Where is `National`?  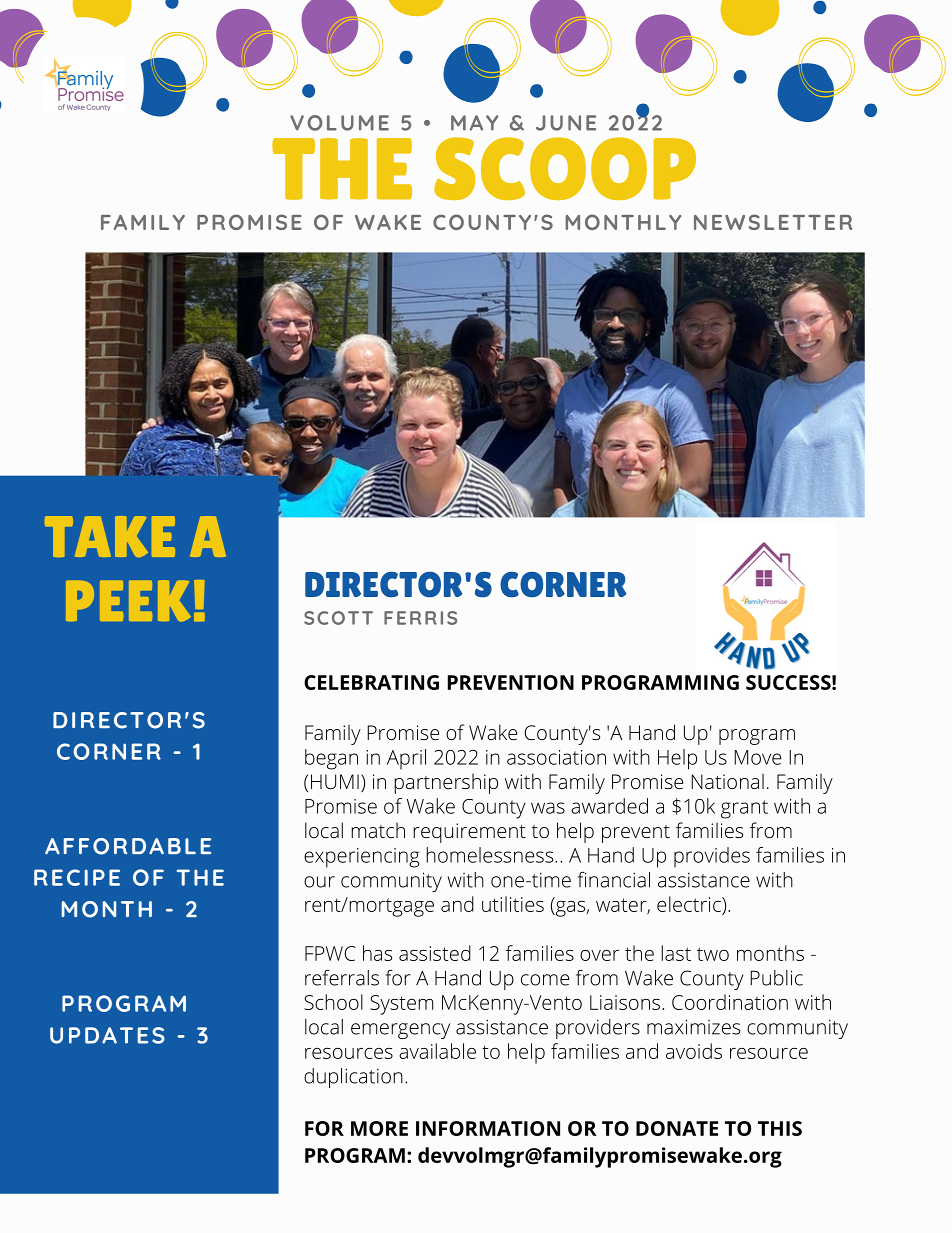 National is located at coordinates (727, 781).
